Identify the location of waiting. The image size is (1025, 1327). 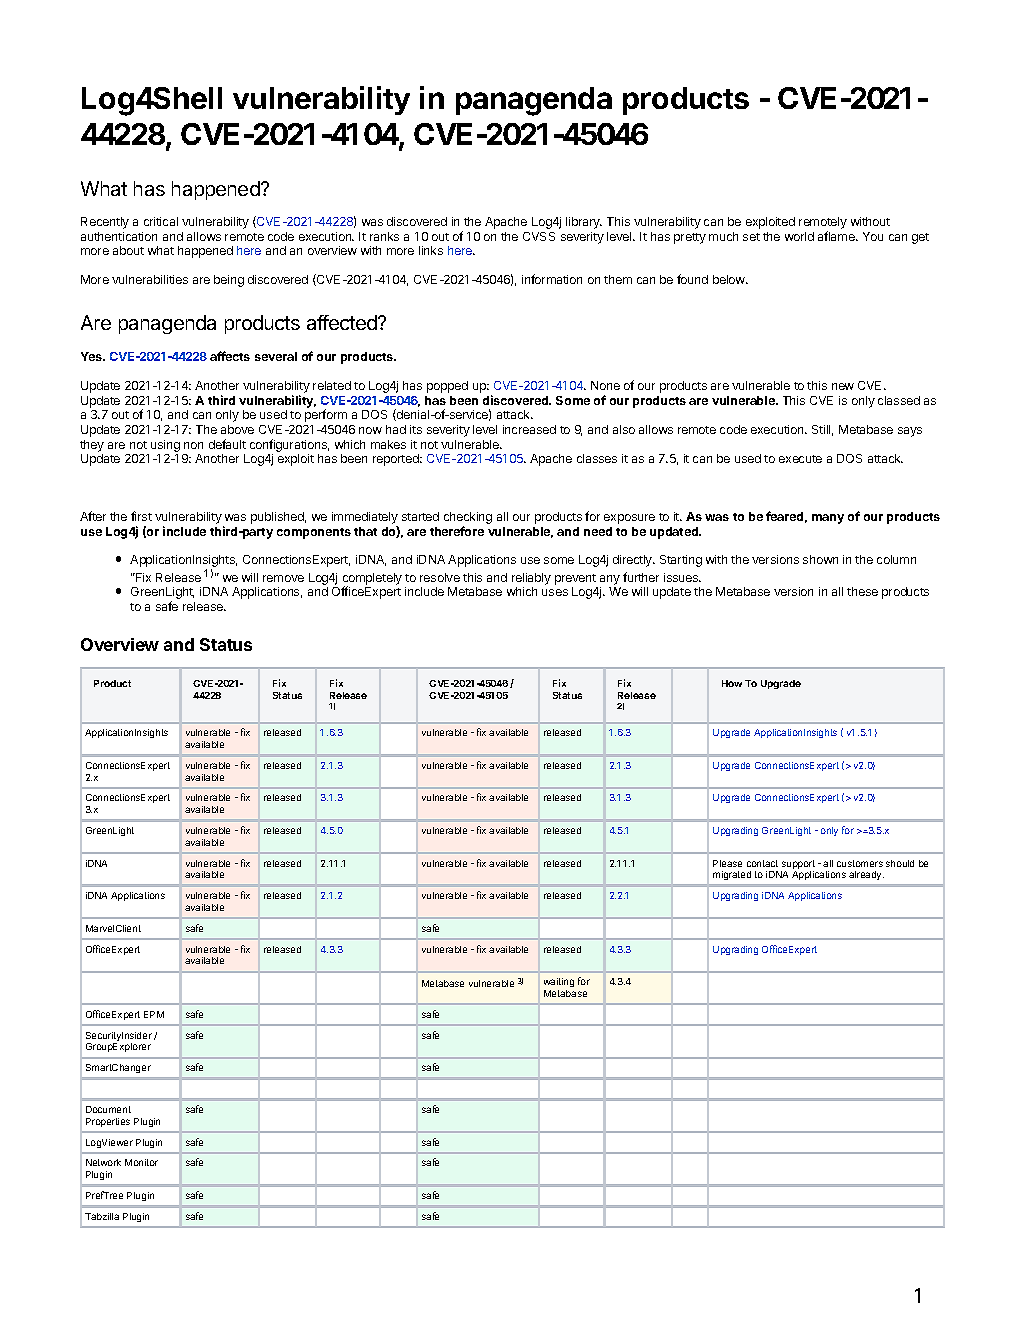
(559, 982).
